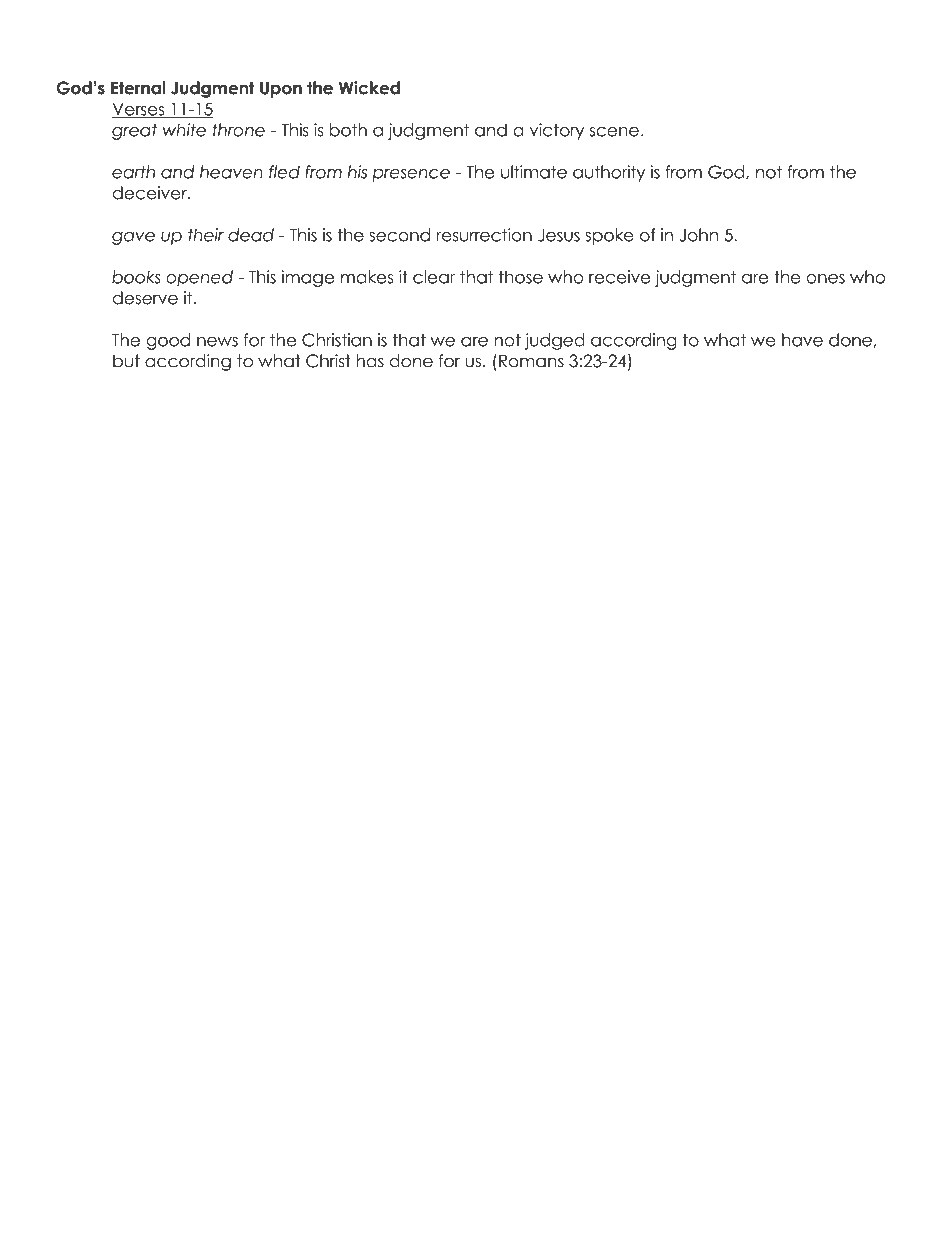  What do you see at coordinates (825, 279) in the image?
I see `ones` at bounding box center [825, 279].
